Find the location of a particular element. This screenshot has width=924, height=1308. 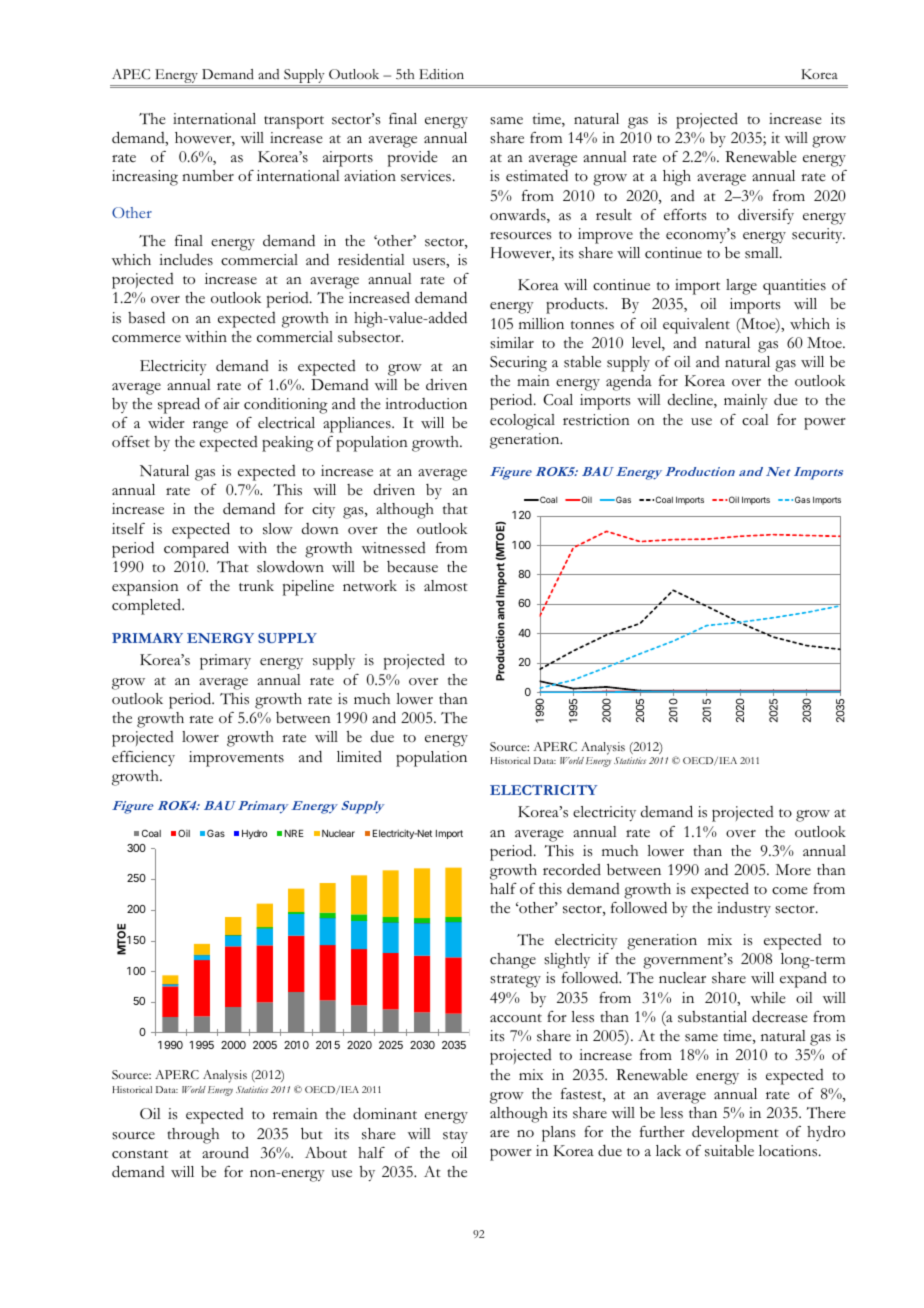

agenda is located at coordinates (629, 383).
